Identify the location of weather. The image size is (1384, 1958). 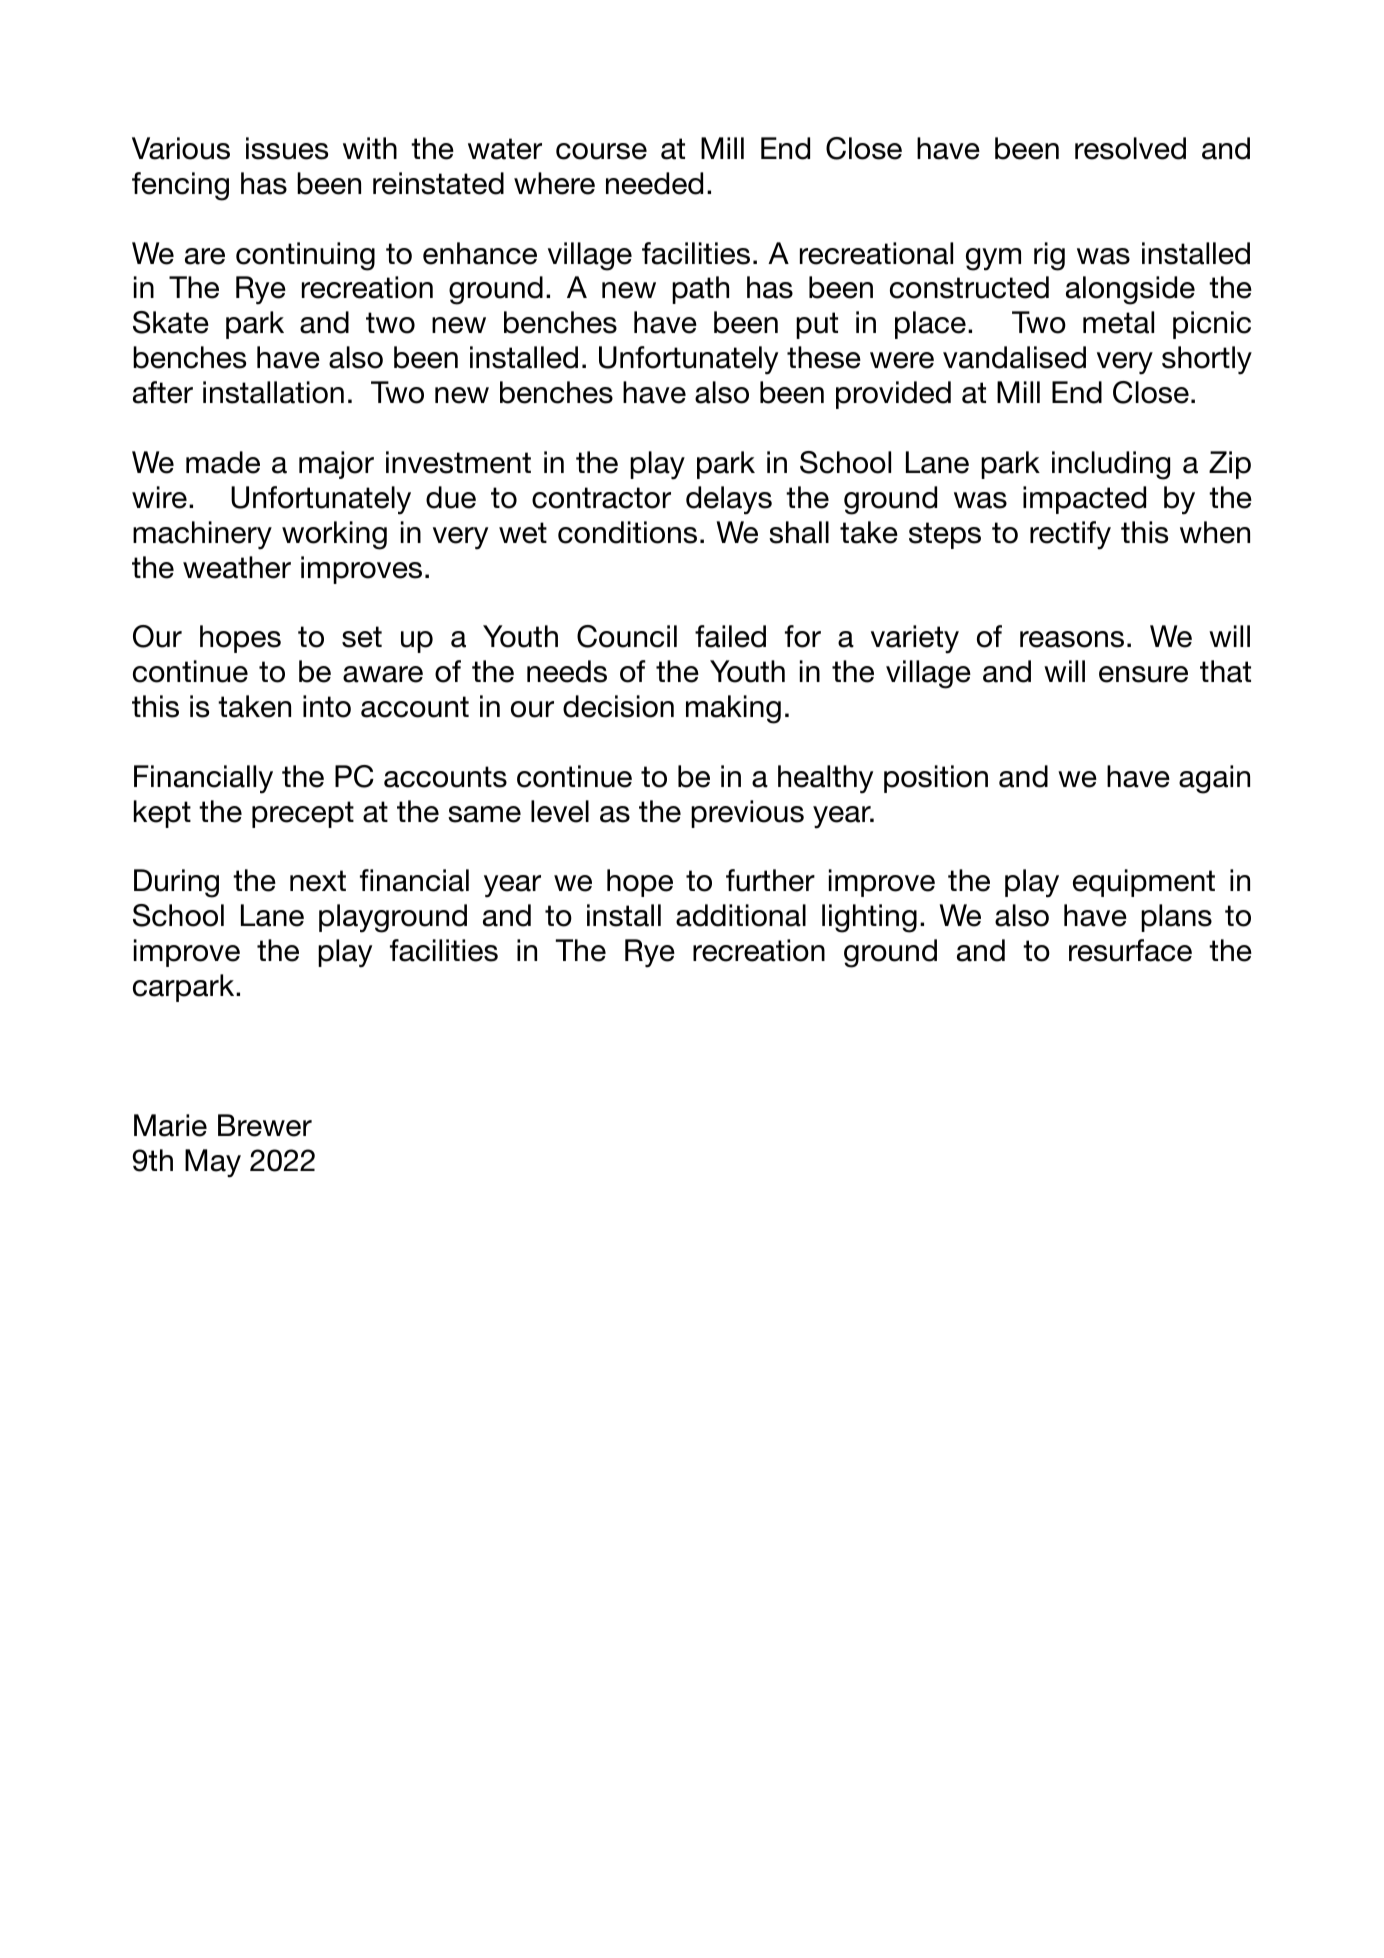
(237, 567).
